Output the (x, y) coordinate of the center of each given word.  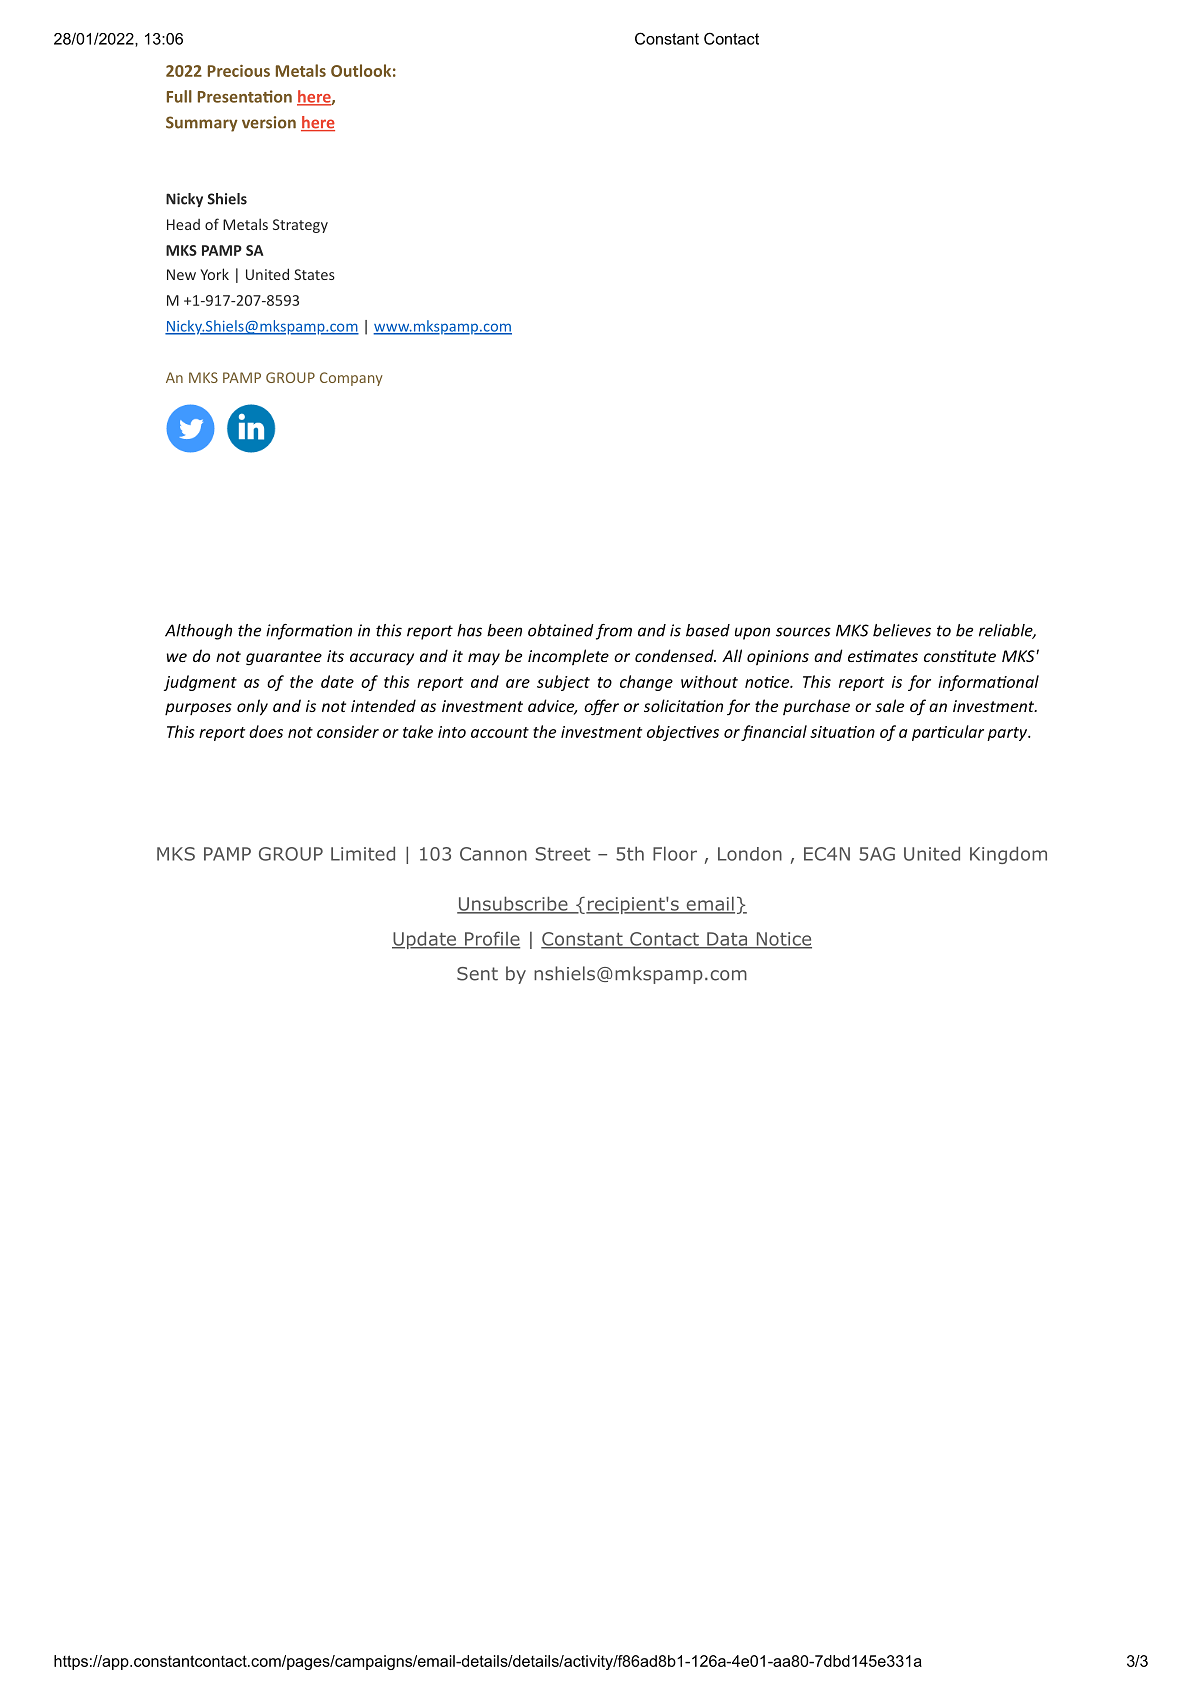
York (214, 274)
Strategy (300, 226)
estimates (883, 656)
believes (902, 630)
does (266, 731)
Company (351, 379)
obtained (561, 630)
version (269, 122)
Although (198, 632)
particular (948, 733)
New (181, 274)
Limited (363, 853)
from (614, 632)
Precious (239, 71)
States (314, 274)
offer (601, 707)
